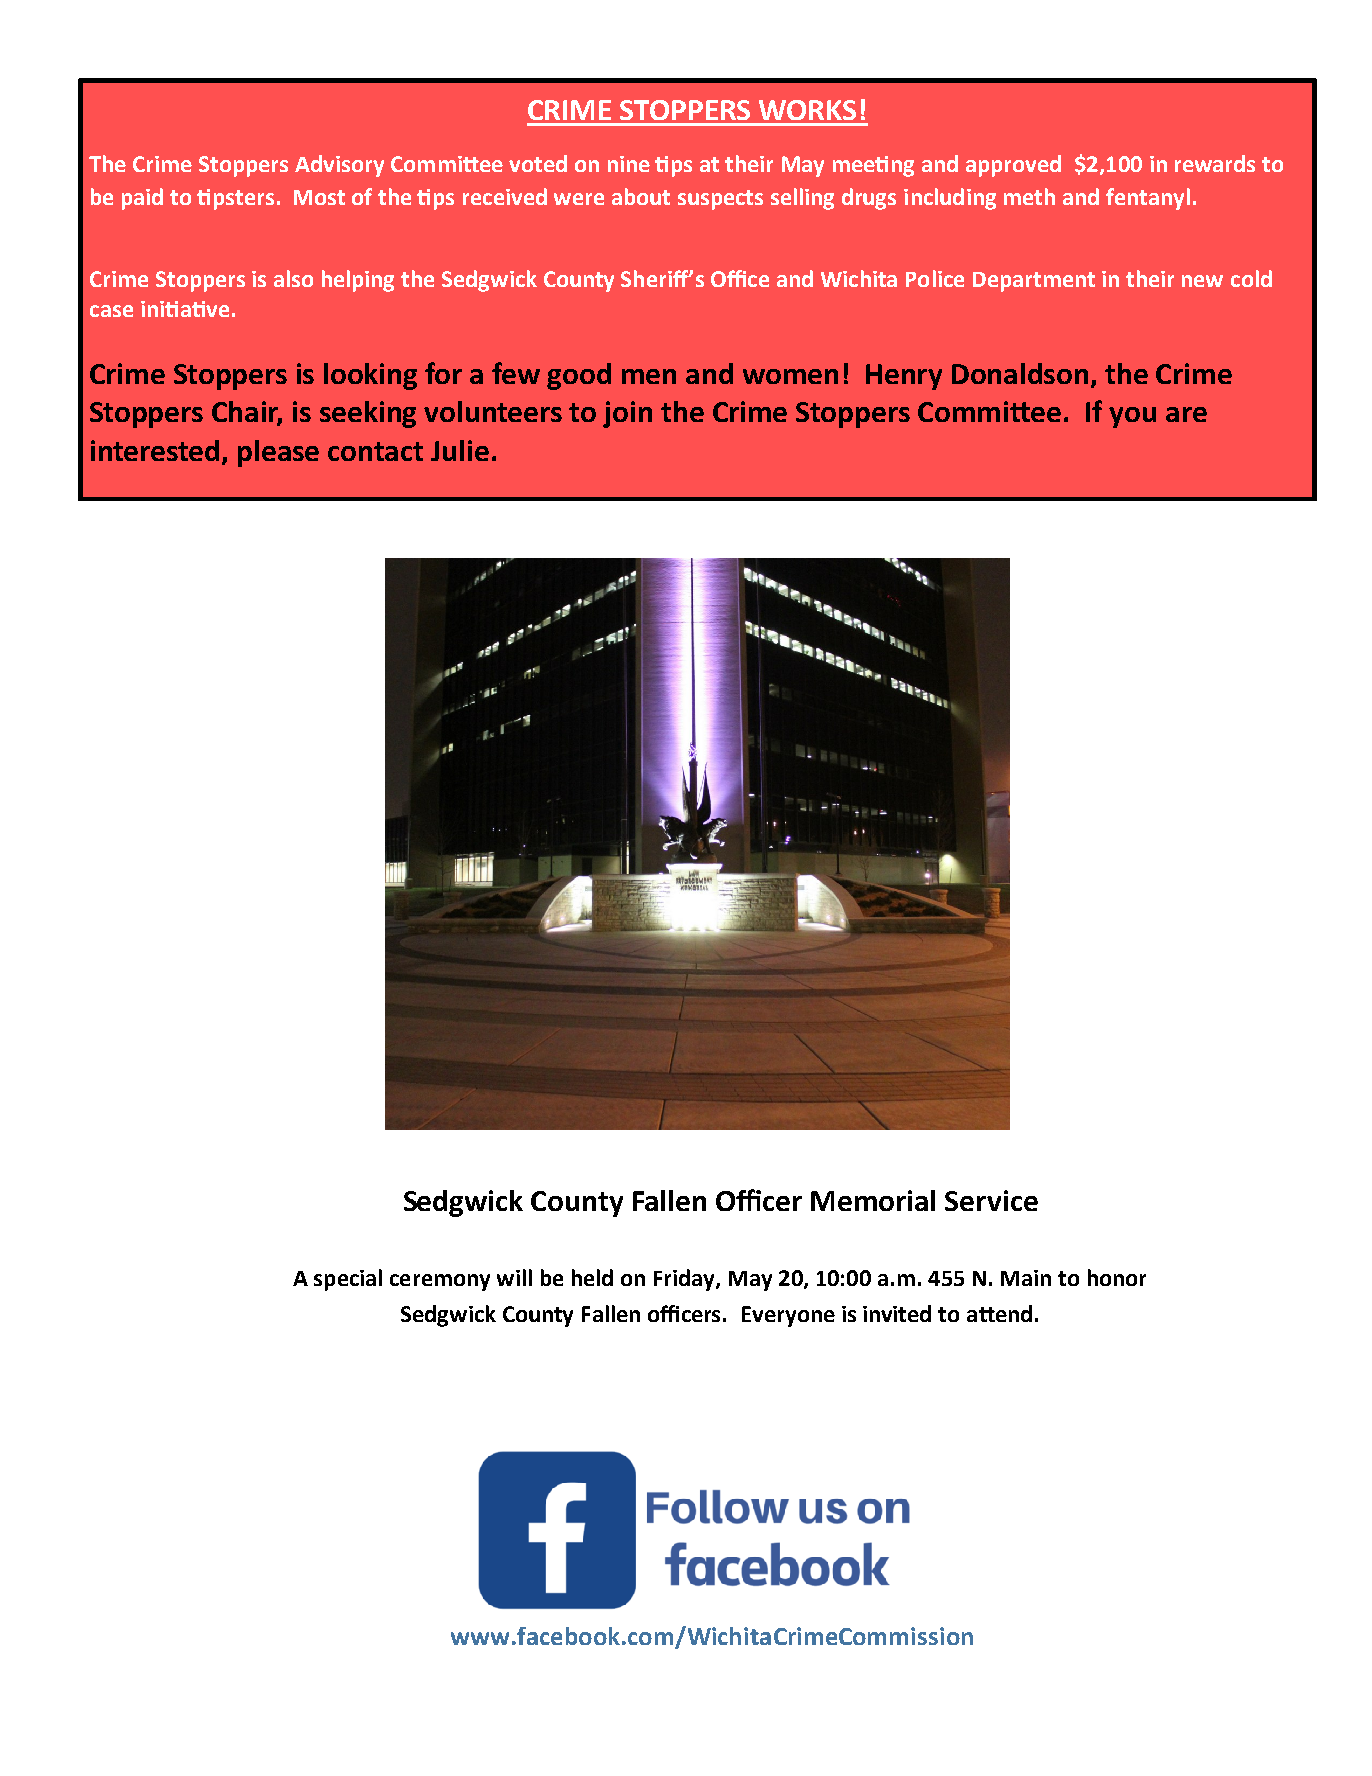  I want to click on Service, so click(991, 1200).
